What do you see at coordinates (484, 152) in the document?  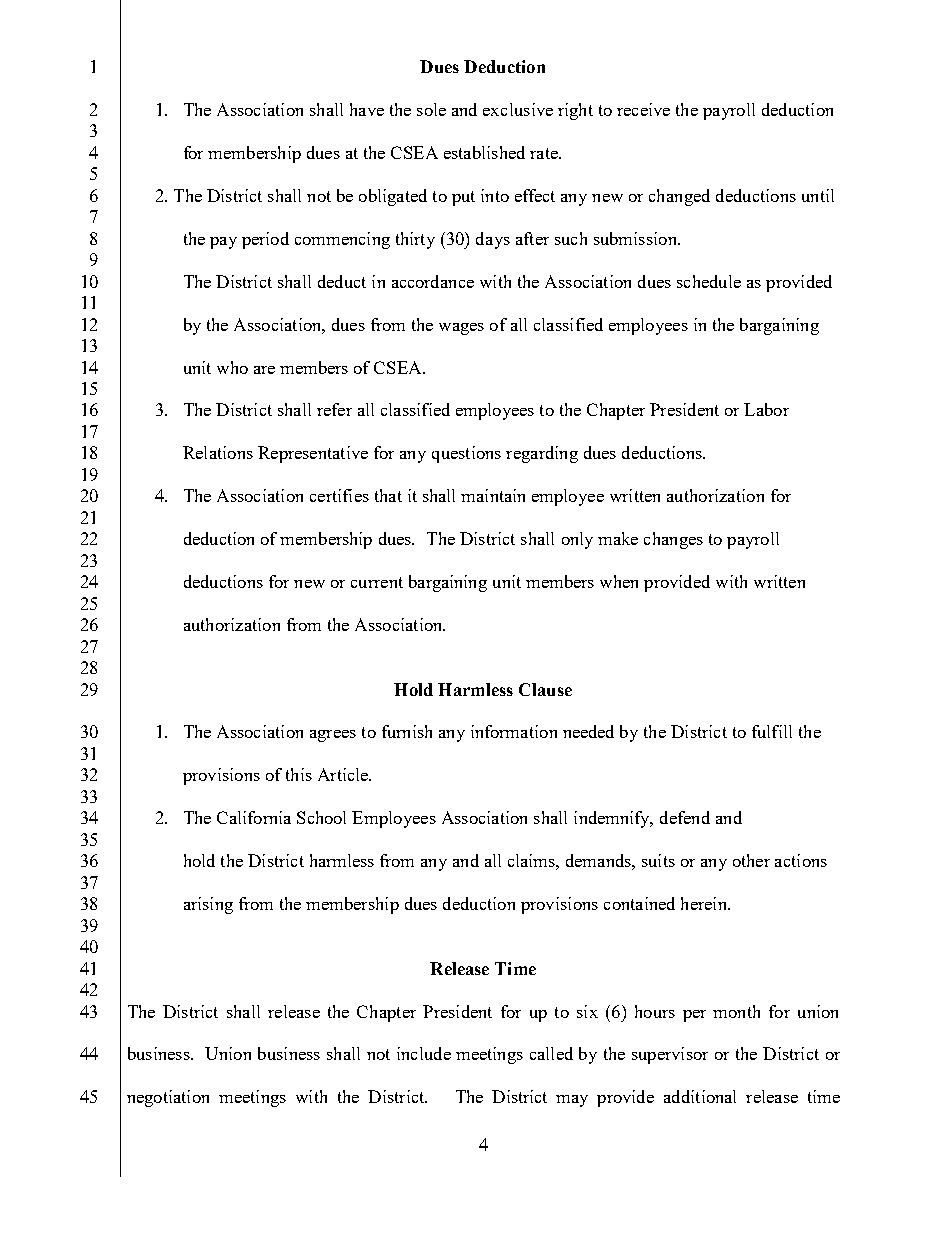 I see `established` at bounding box center [484, 152].
